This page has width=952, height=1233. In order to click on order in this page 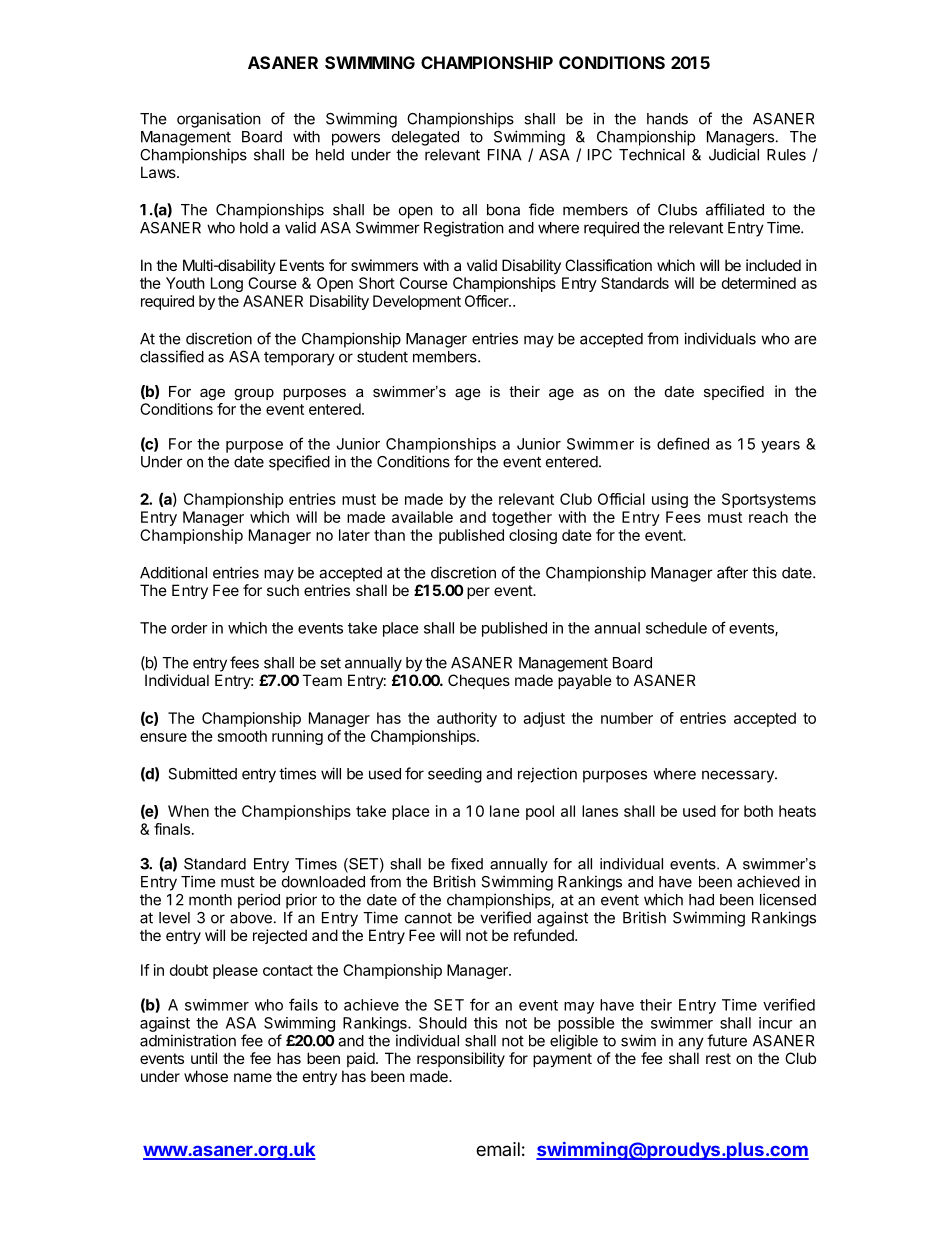, I will do `click(189, 628)`.
